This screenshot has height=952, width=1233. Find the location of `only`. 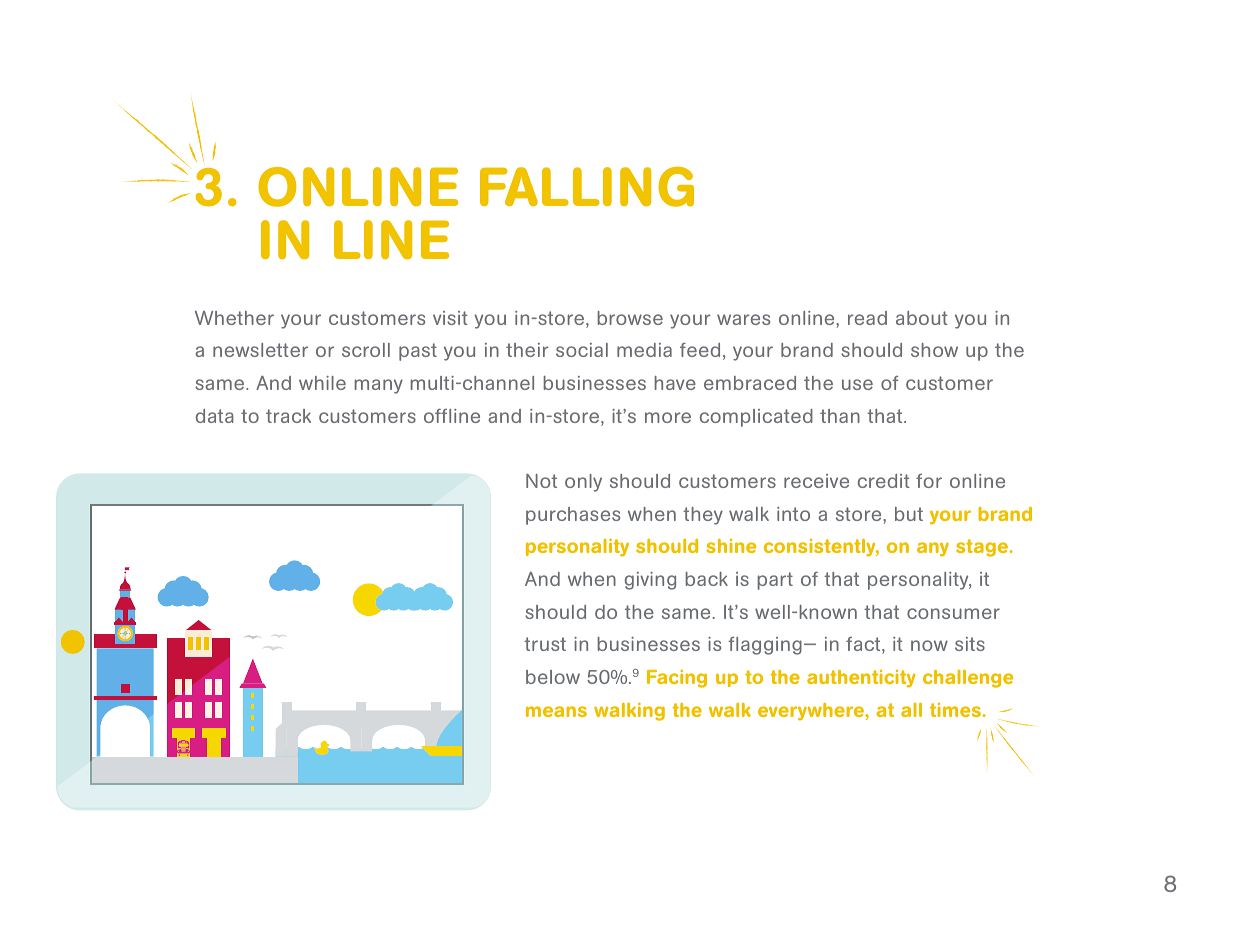

only is located at coordinates (583, 483).
